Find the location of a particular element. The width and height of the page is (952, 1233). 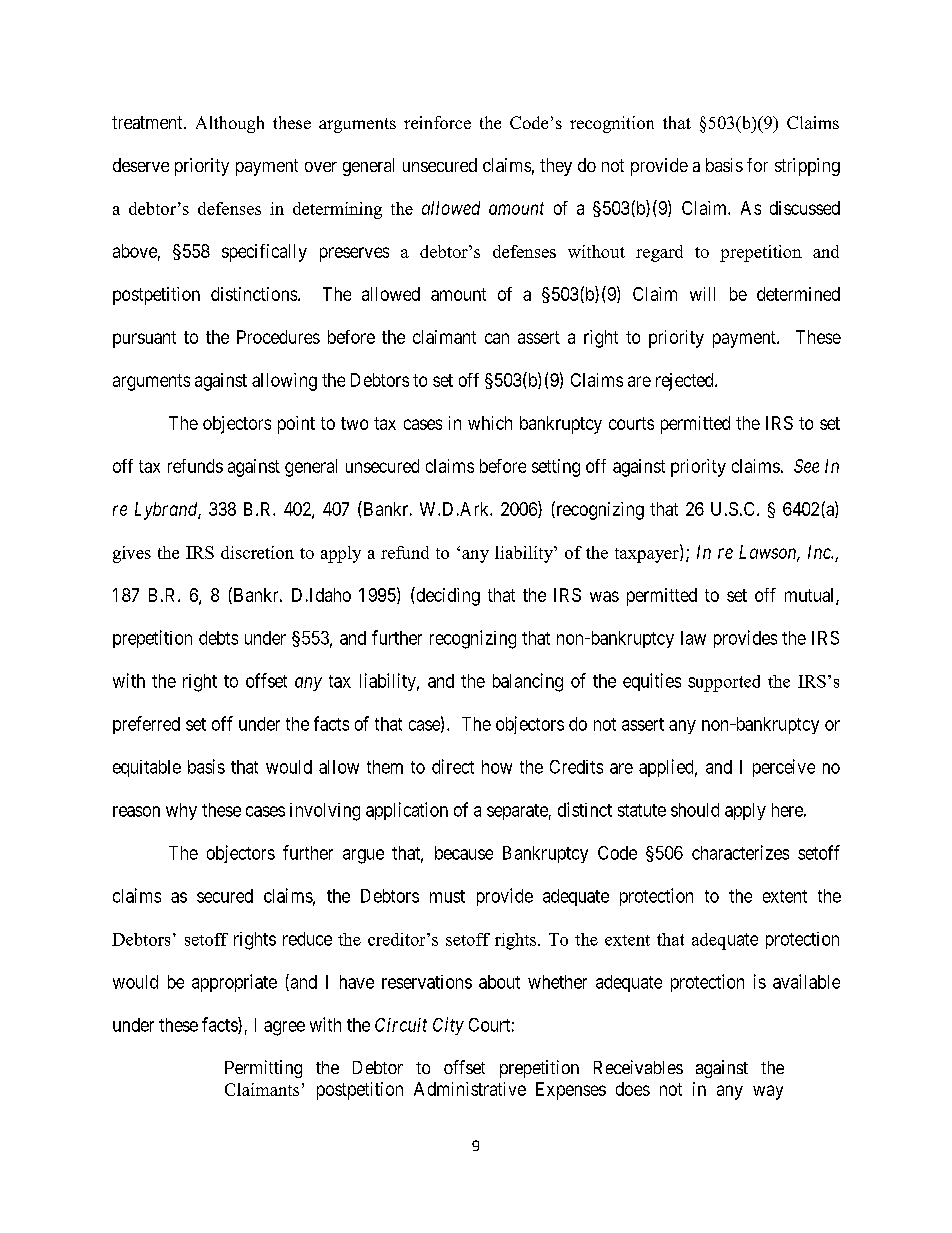

Procedures is located at coordinates (278, 337).
